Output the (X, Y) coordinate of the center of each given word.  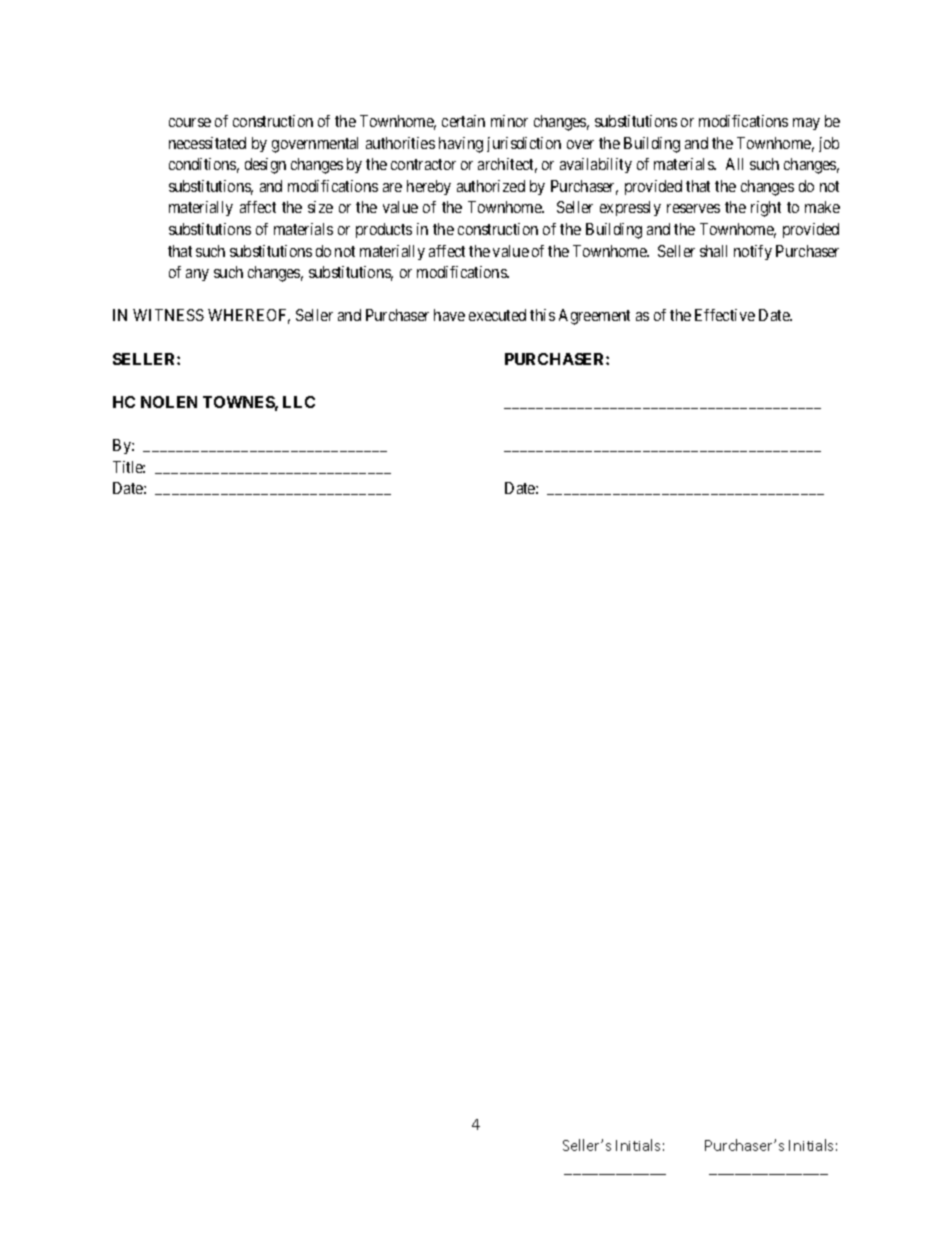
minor (509, 121)
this (542, 315)
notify (753, 252)
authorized (491, 186)
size (320, 207)
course (190, 122)
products (384, 230)
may (806, 124)
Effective (725, 315)
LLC (299, 402)
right (766, 209)
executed (497, 315)
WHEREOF (249, 316)
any (197, 275)
